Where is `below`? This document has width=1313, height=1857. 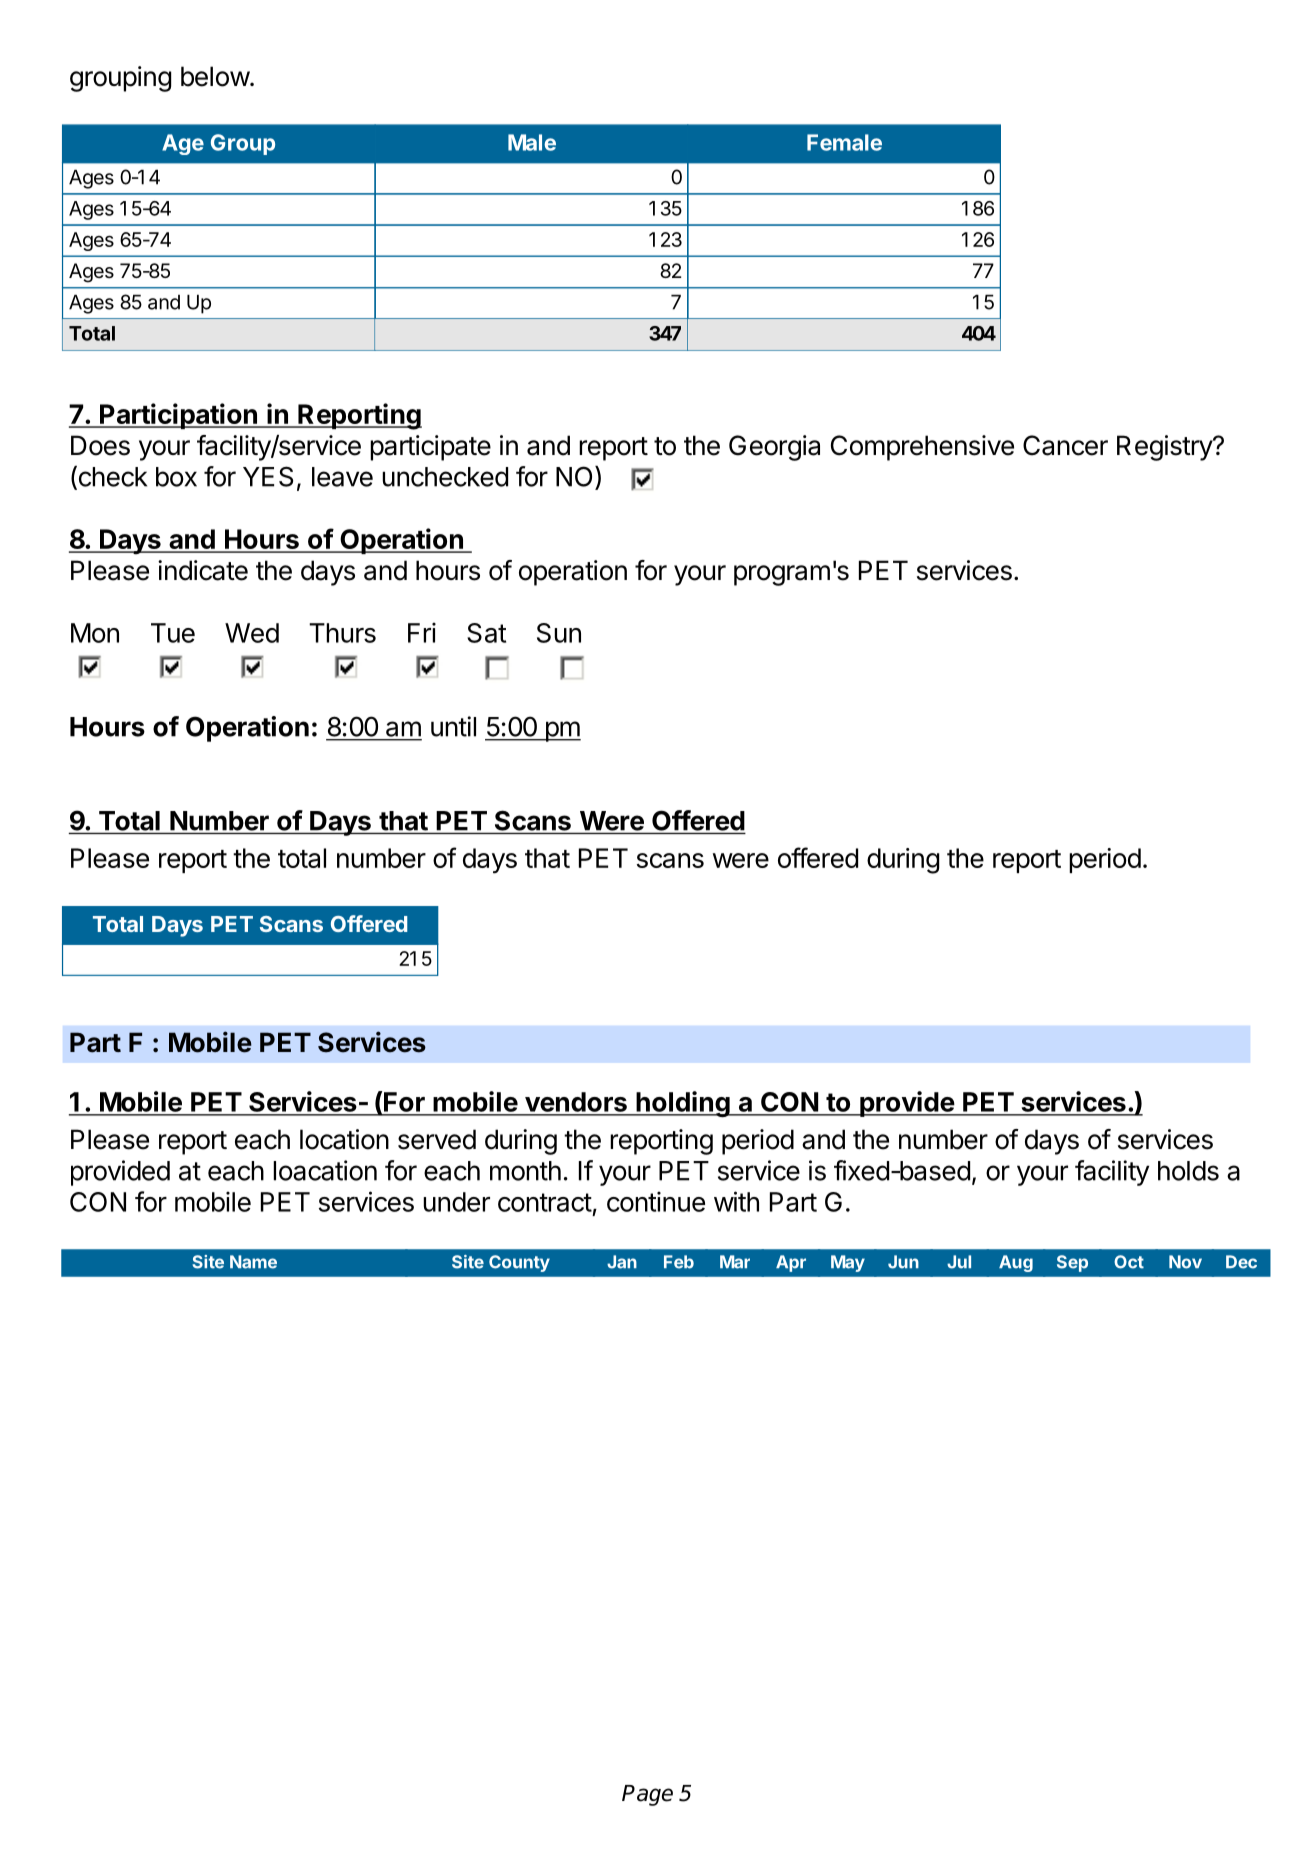 below is located at coordinates (215, 76).
